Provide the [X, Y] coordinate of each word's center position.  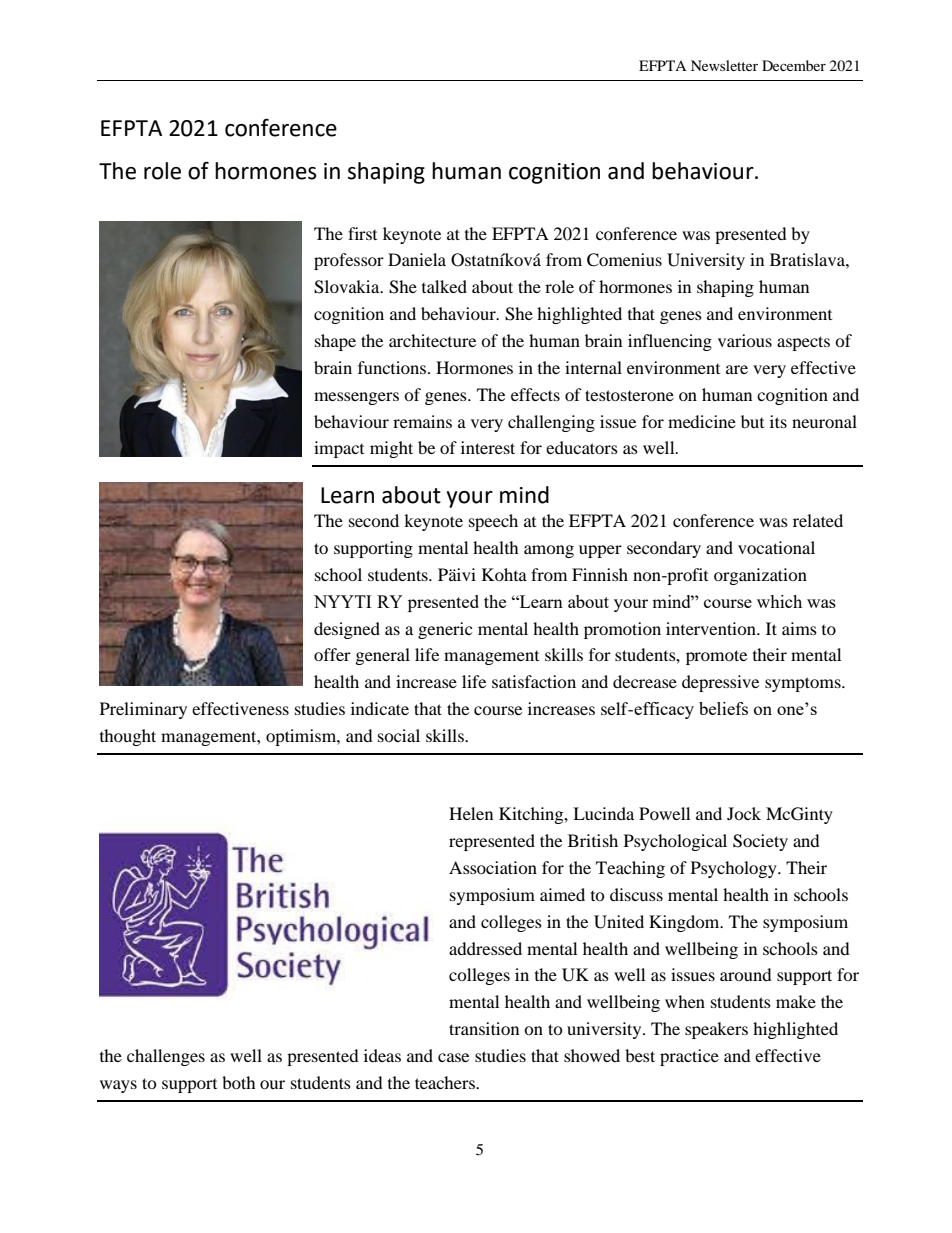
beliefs [723, 708]
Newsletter [724, 65]
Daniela [417, 259]
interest [488, 447]
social [399, 735]
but [752, 421]
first [362, 233]
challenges [166, 1057]
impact [339, 449]
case [453, 1057]
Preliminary [143, 710]
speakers [716, 1030]
